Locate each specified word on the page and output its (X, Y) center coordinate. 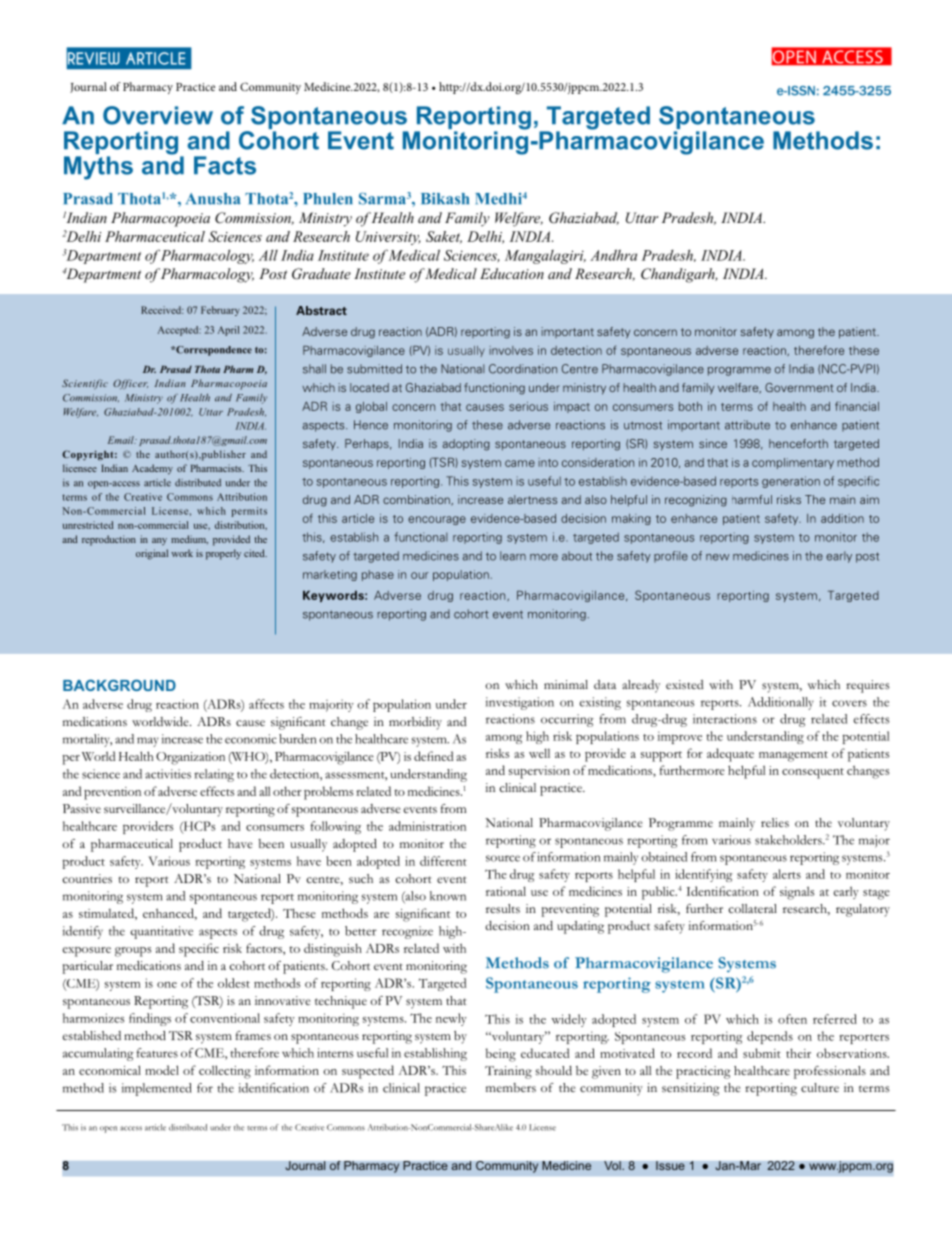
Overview (158, 115)
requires (868, 686)
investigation (520, 703)
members (511, 1087)
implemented (157, 1089)
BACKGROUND (119, 685)
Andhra (613, 255)
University (388, 238)
